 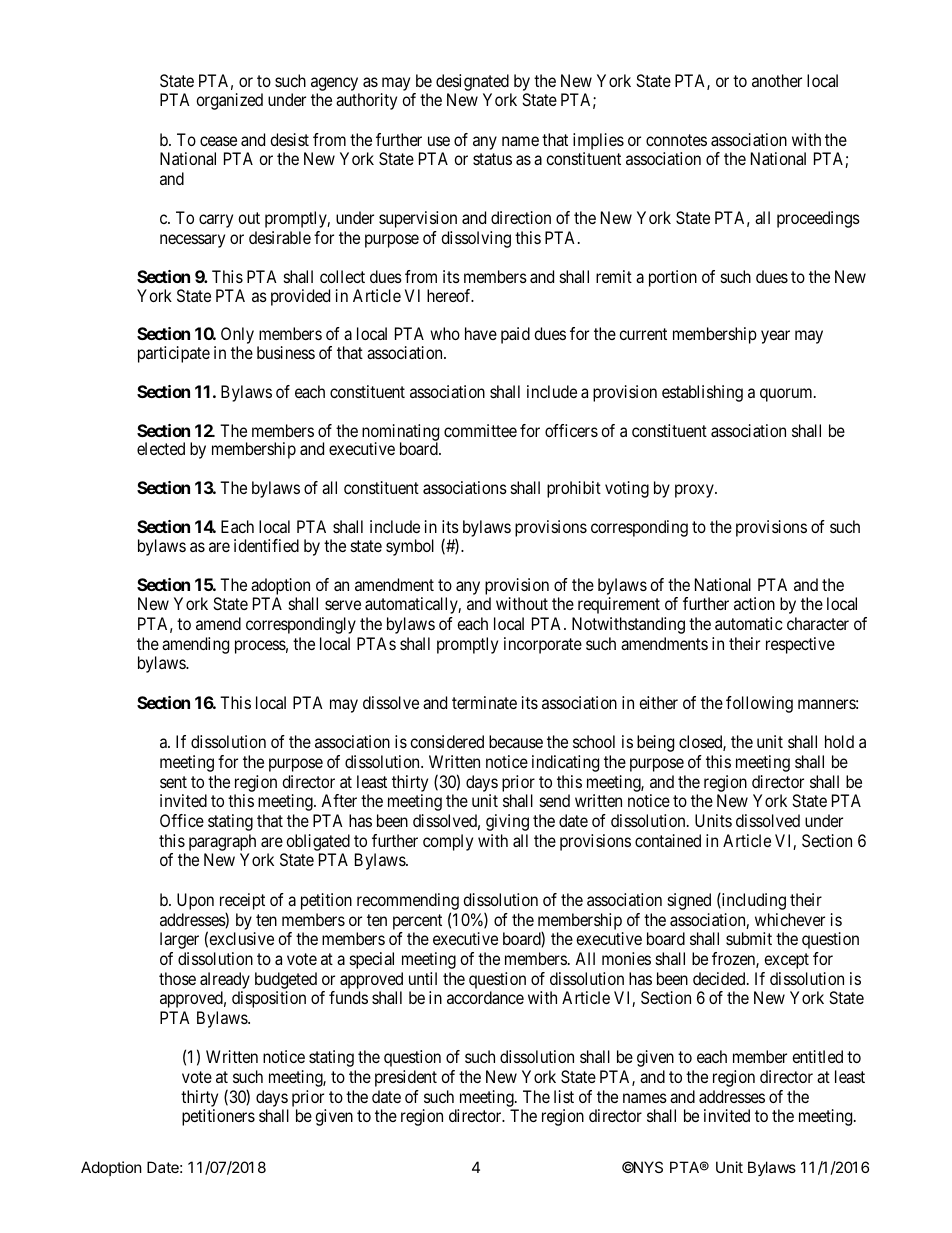 I want to click on disposition, so click(x=269, y=999).
